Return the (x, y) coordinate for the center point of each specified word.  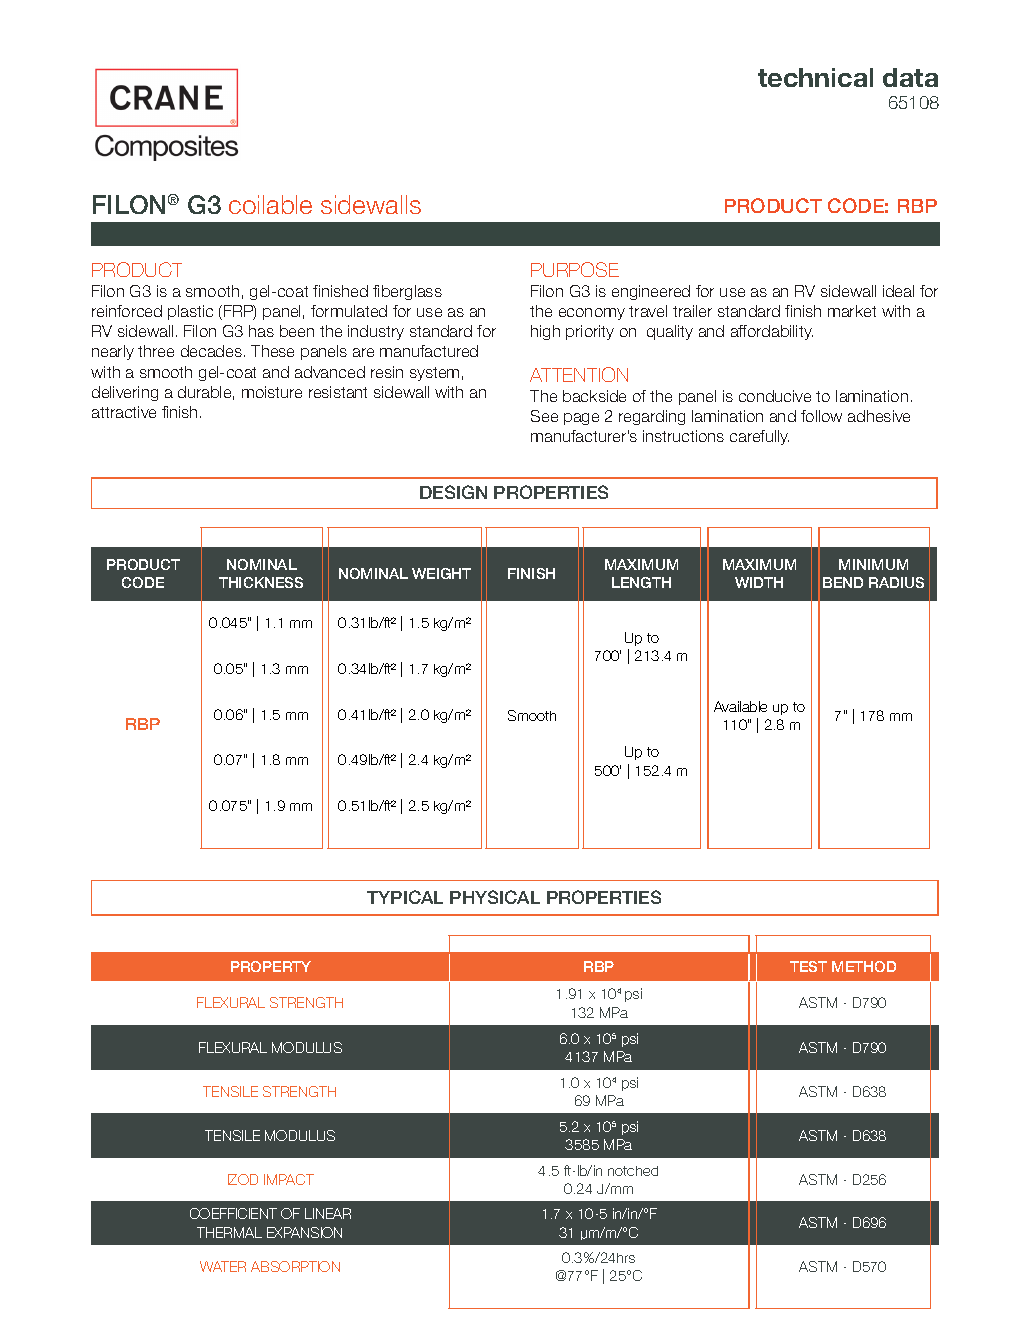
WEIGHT (441, 573)
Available (740, 706)
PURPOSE (575, 269)
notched (633, 1171)
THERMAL (229, 1232)
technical (815, 77)
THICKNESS (261, 582)
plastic (190, 312)
